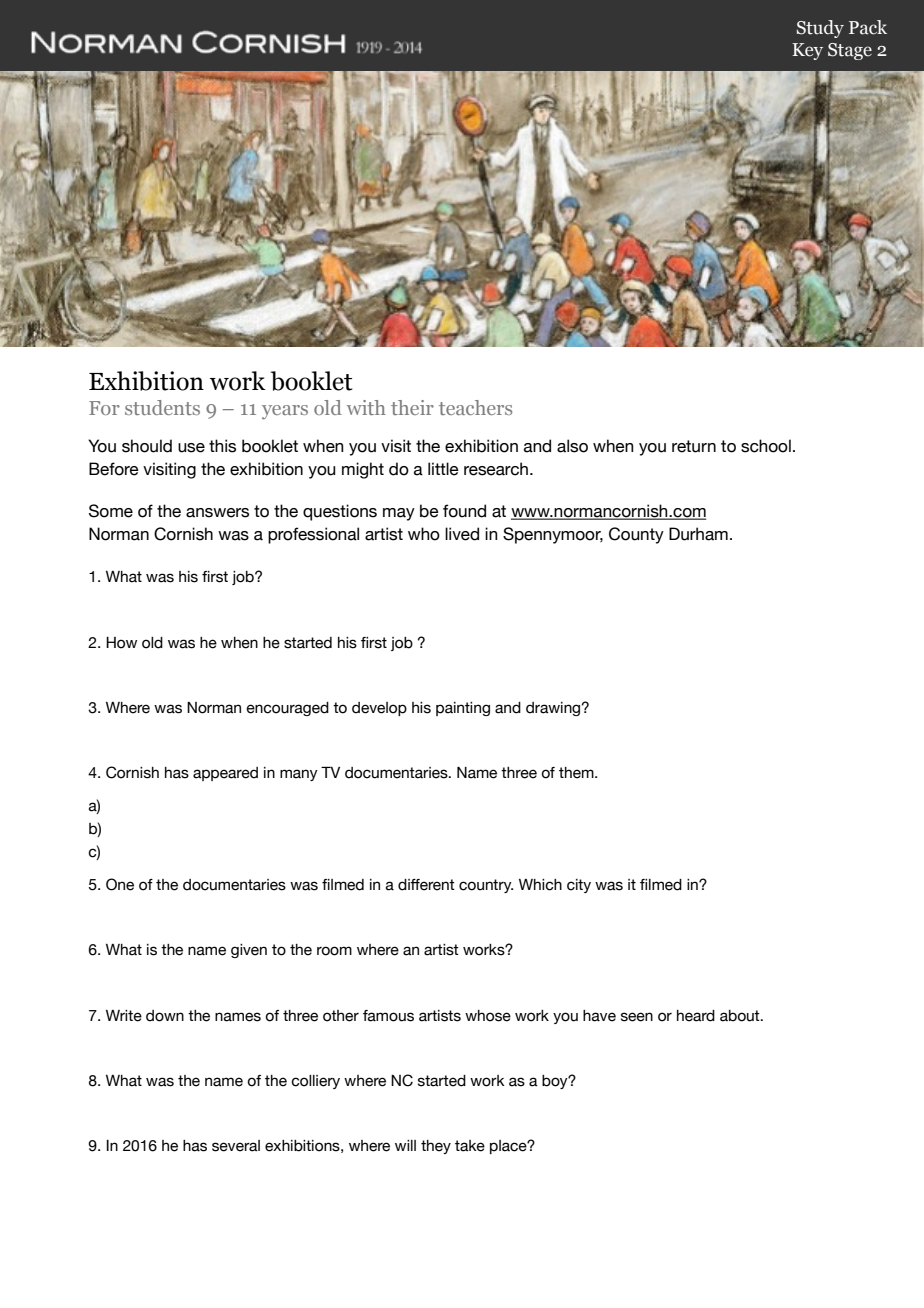 This screenshot has height=1308, width=924. I want to click on Key, so click(807, 51).
